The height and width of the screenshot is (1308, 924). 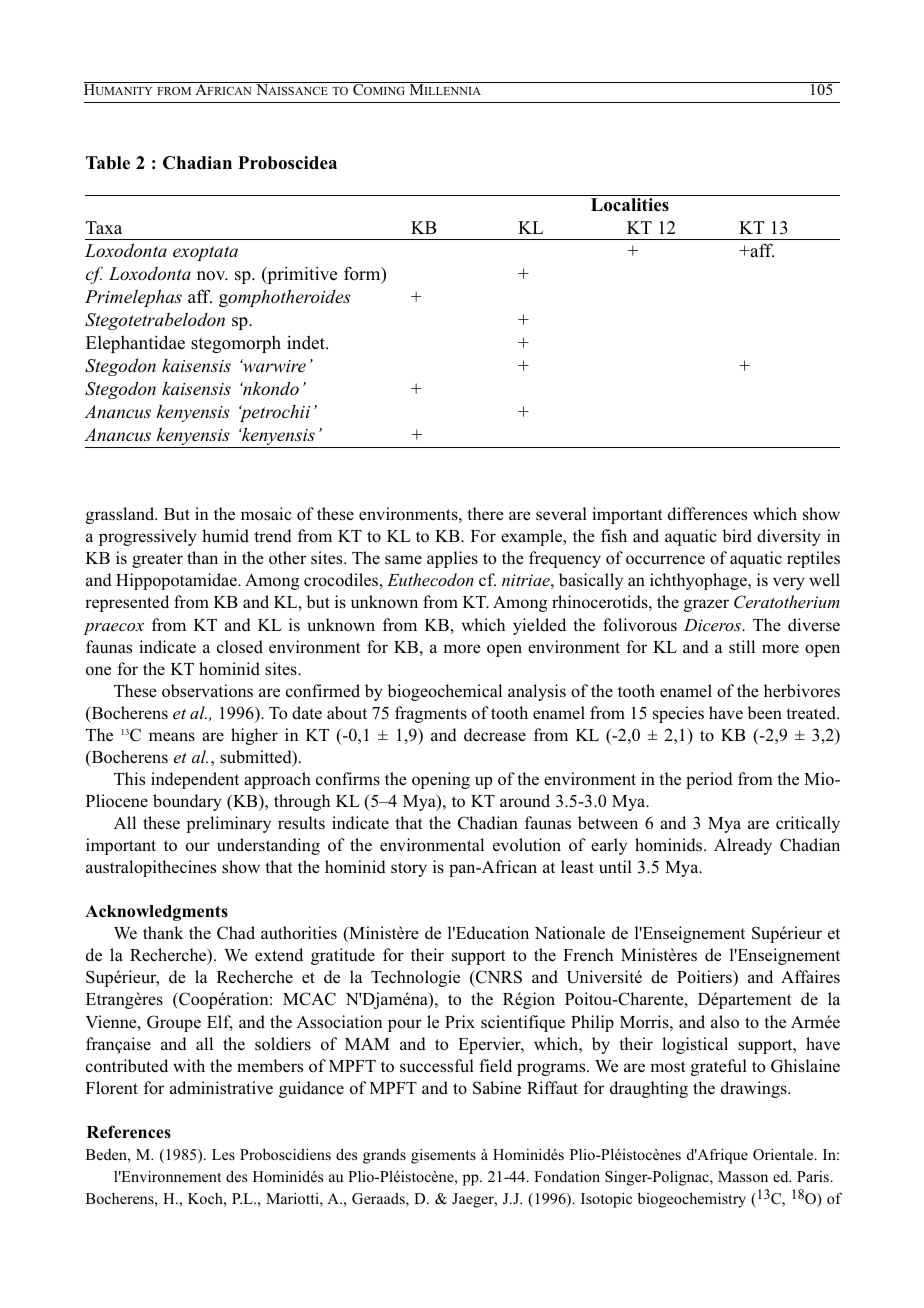 What do you see at coordinates (129, 1132) in the screenshot?
I see `References` at bounding box center [129, 1132].
